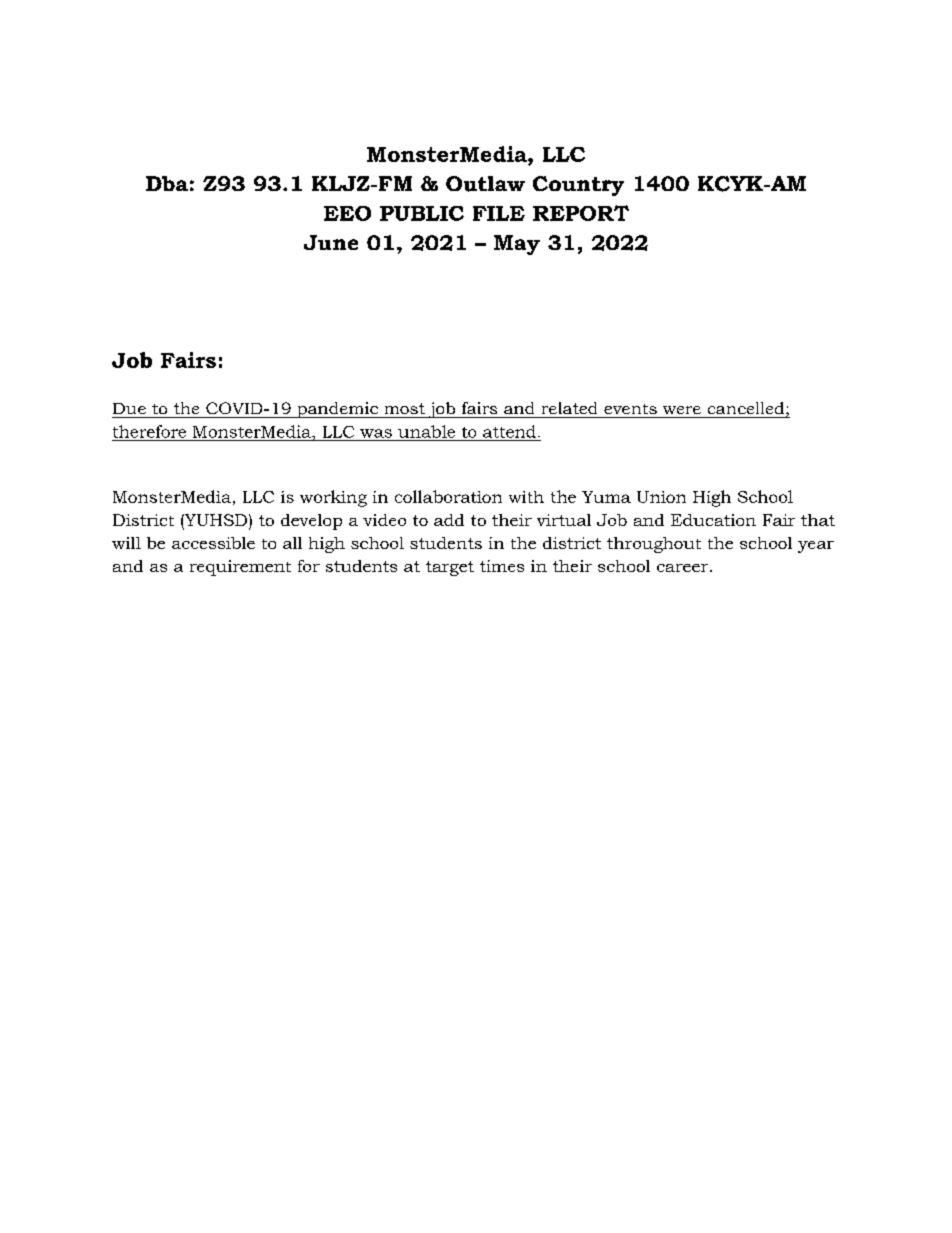 The image size is (952, 1233). Describe the element at coordinates (333, 498) in the image. I see `working` at that location.
